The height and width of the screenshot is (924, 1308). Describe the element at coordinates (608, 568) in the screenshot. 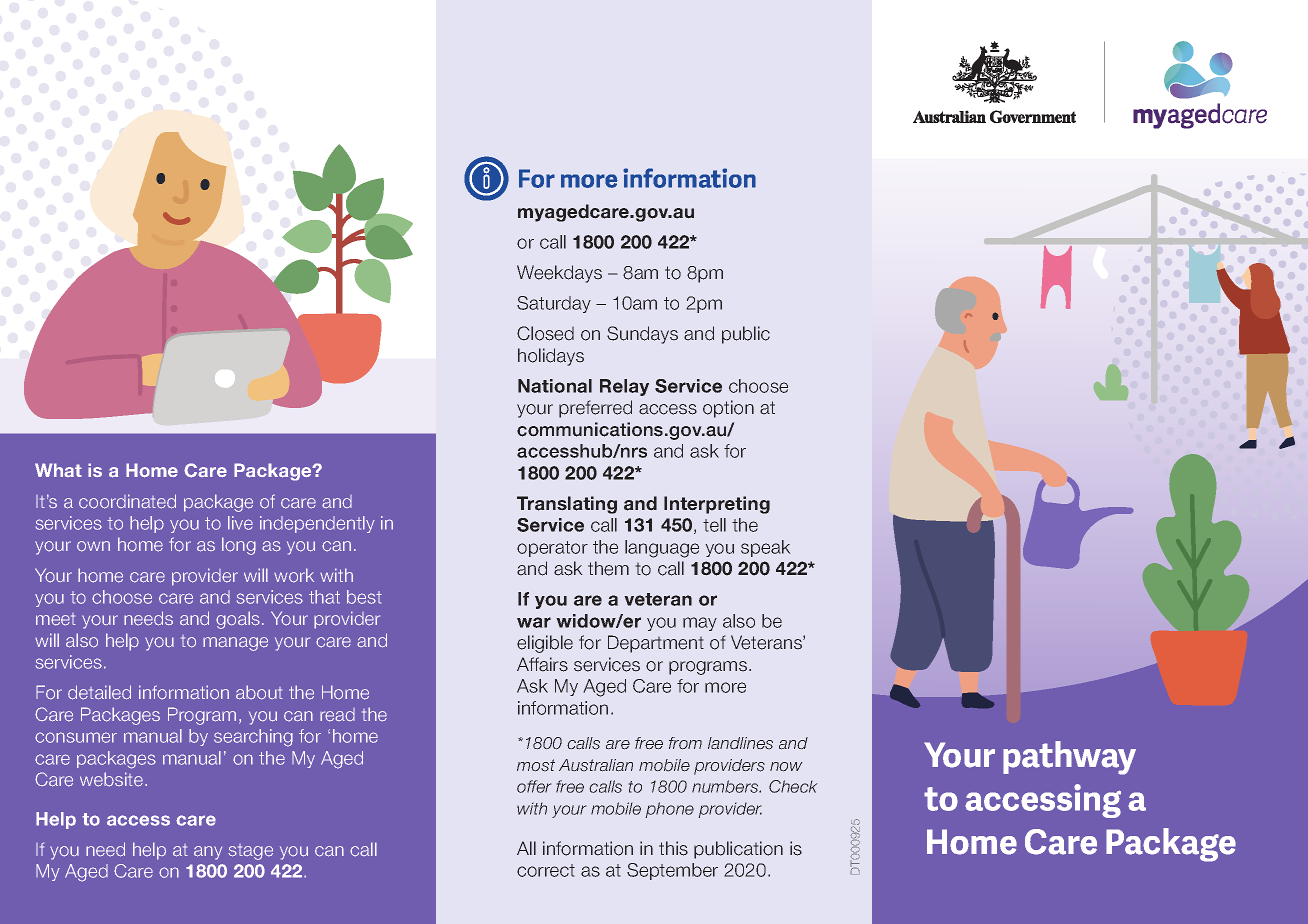

I see `them` at that location.
